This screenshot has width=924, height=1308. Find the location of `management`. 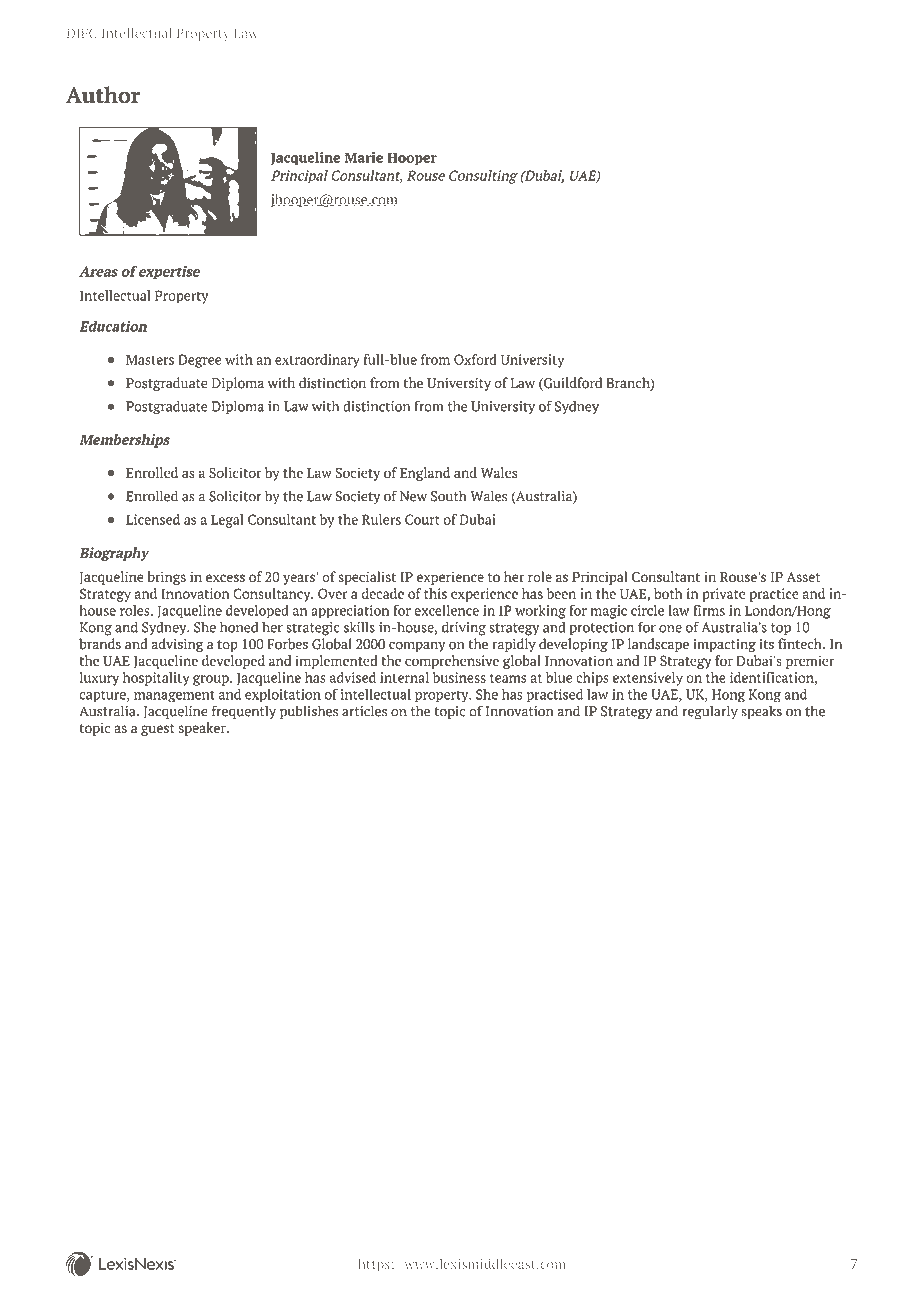

management is located at coordinates (174, 696).
